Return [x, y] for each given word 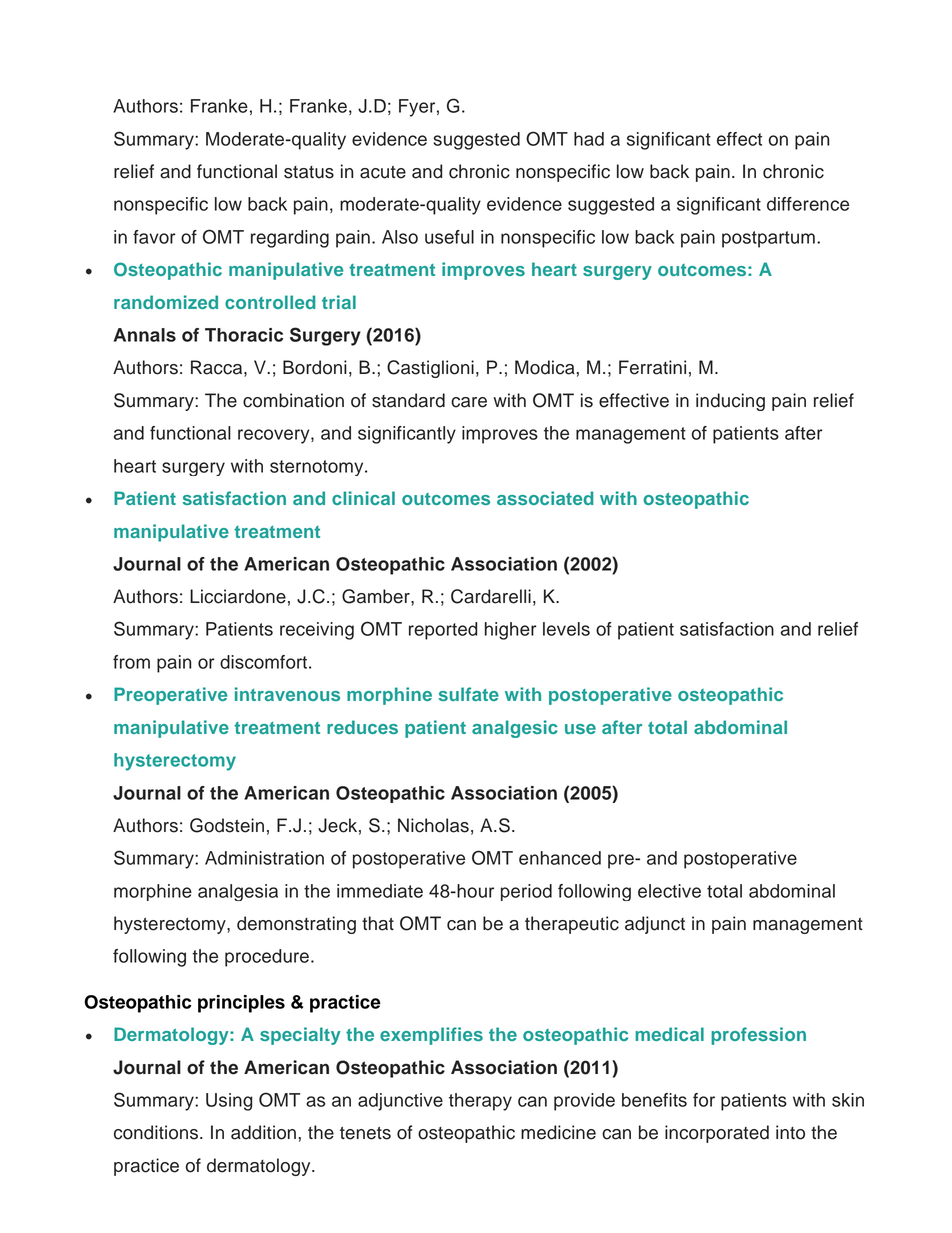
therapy [480, 1102]
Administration [264, 858]
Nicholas [433, 825]
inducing [730, 402]
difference [808, 204]
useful [449, 237]
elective [669, 891]
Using [229, 1102]
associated [545, 498]
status [309, 172]
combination [293, 400]
